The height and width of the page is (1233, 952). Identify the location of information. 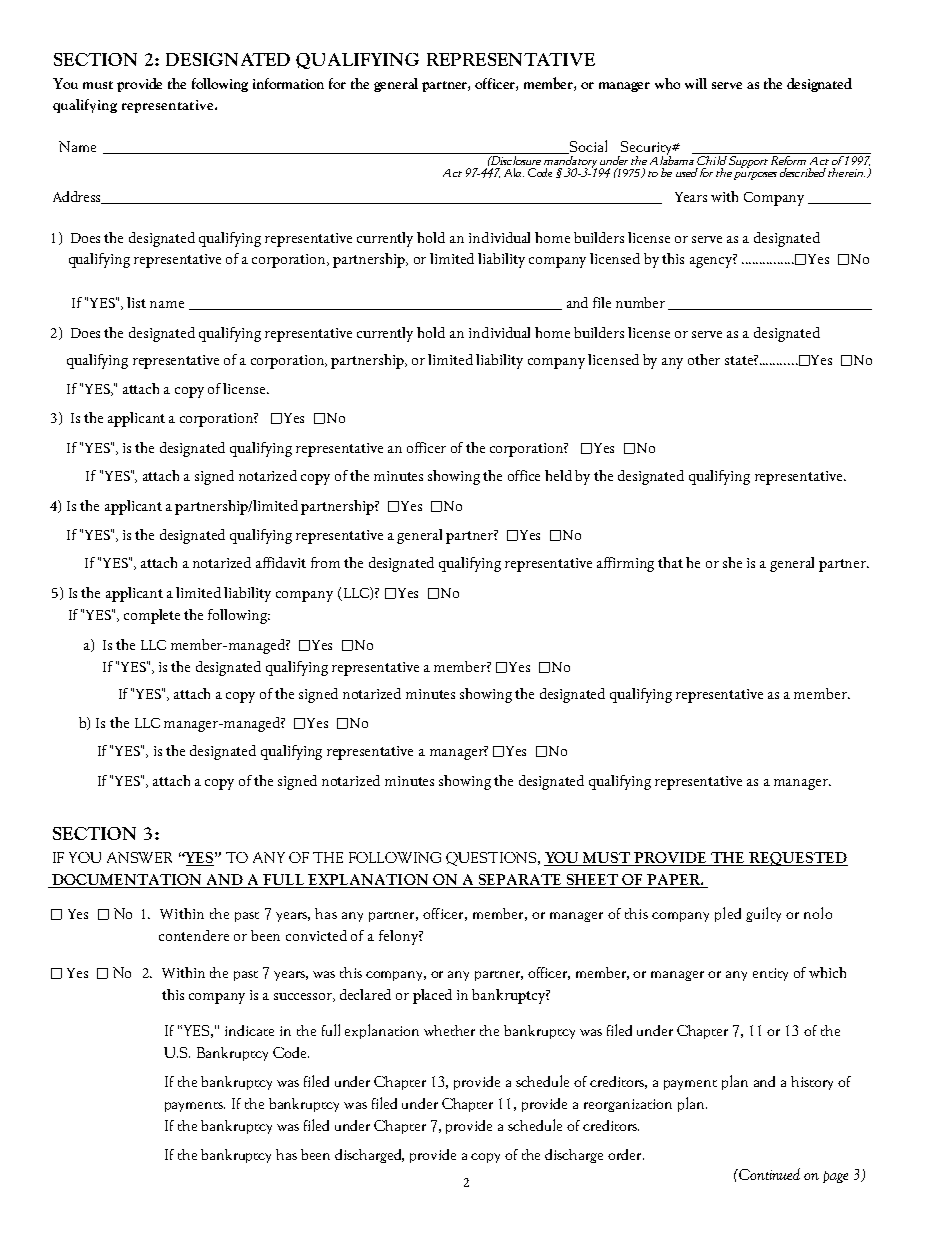
(288, 83).
